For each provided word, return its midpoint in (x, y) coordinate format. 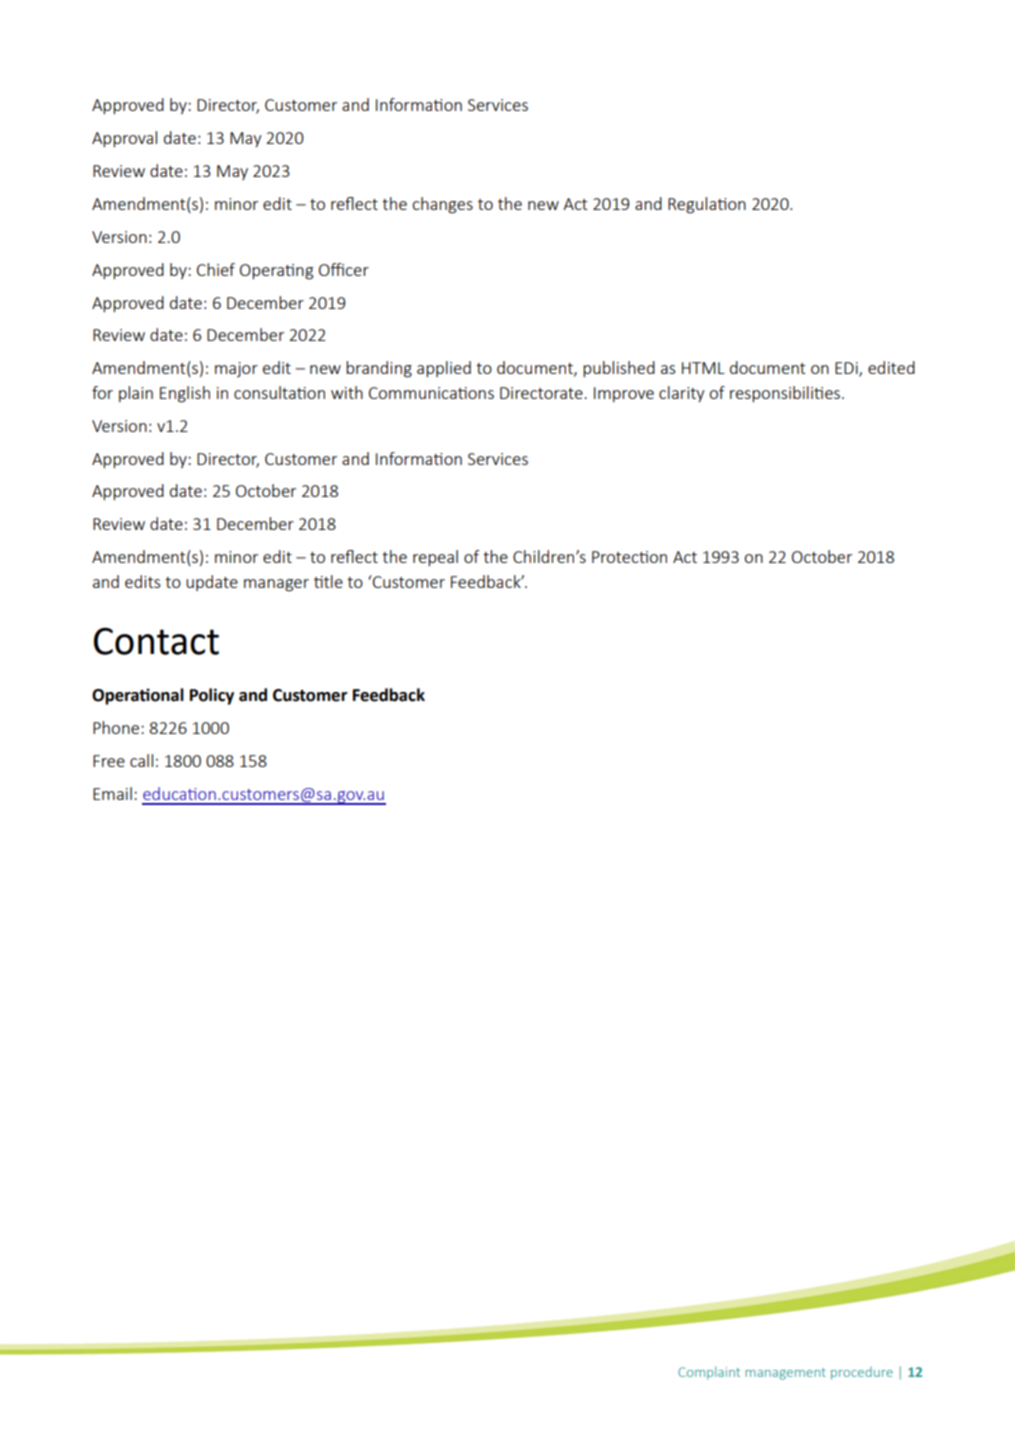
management (785, 1374)
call (141, 760)
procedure (862, 1373)
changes (443, 205)
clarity (681, 394)
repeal (435, 558)
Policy (212, 696)
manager (276, 585)
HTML (703, 368)
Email (112, 793)
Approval (124, 139)
